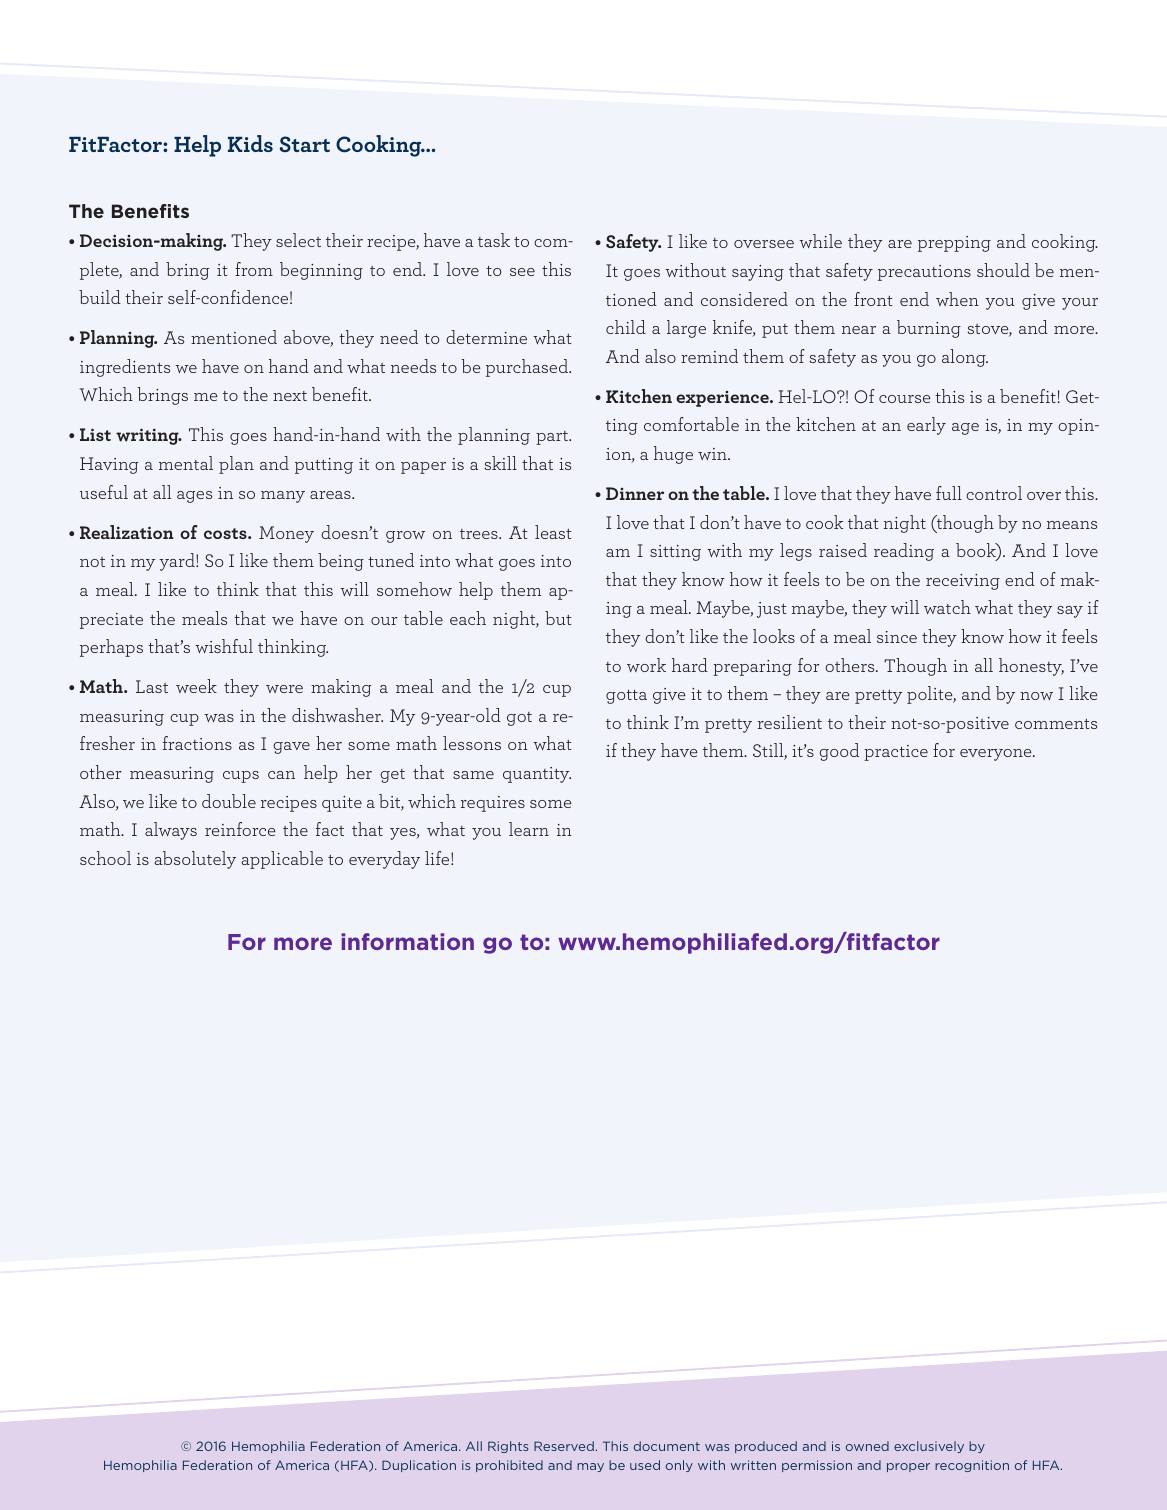  I want to click on Duplication, so click(419, 1466).
